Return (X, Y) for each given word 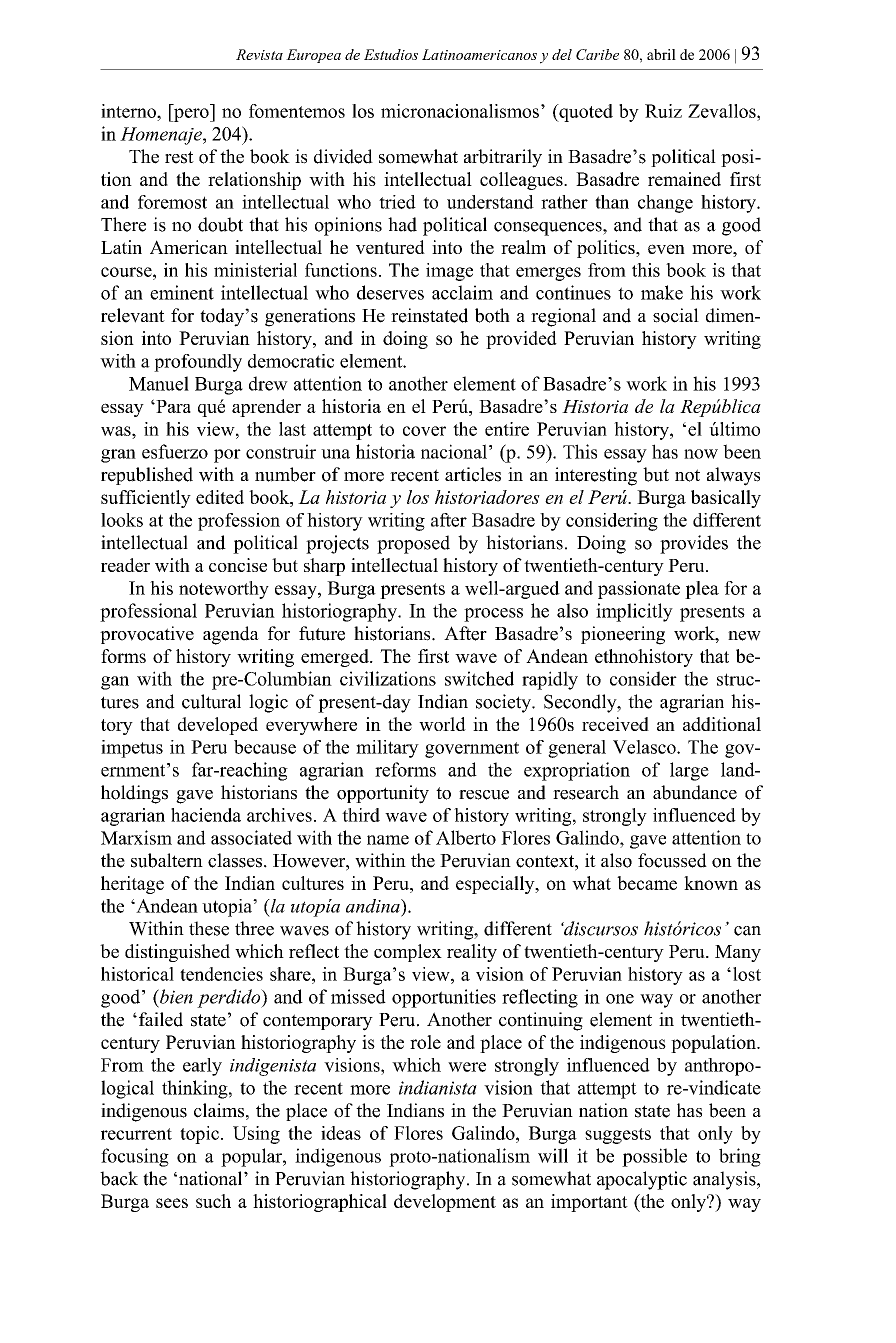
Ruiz (663, 111)
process (493, 615)
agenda (231, 635)
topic (199, 1135)
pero (191, 115)
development (445, 1203)
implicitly (634, 612)
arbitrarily (503, 158)
